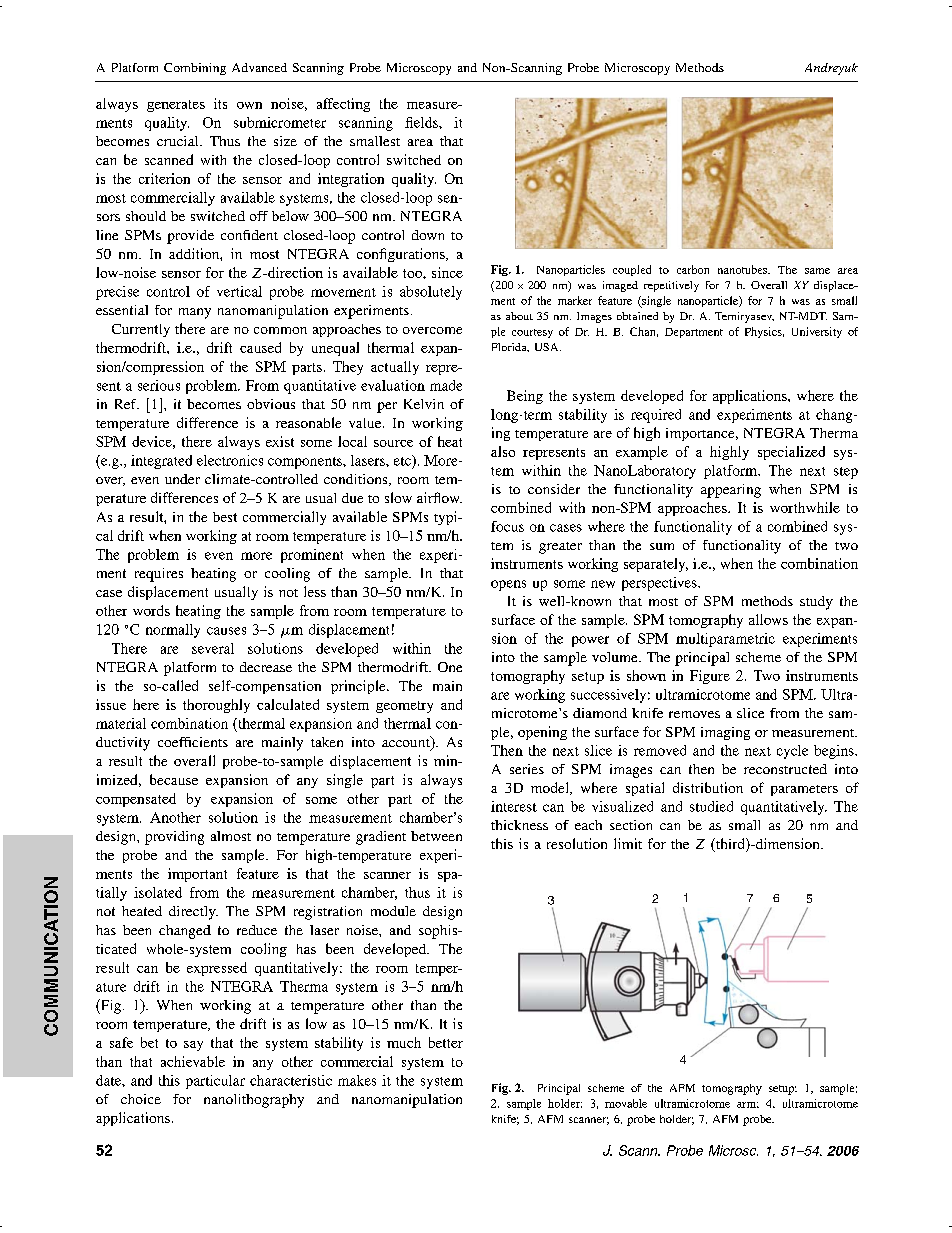 This image has width=952, height=1233. I want to click on generates, so click(176, 106).
